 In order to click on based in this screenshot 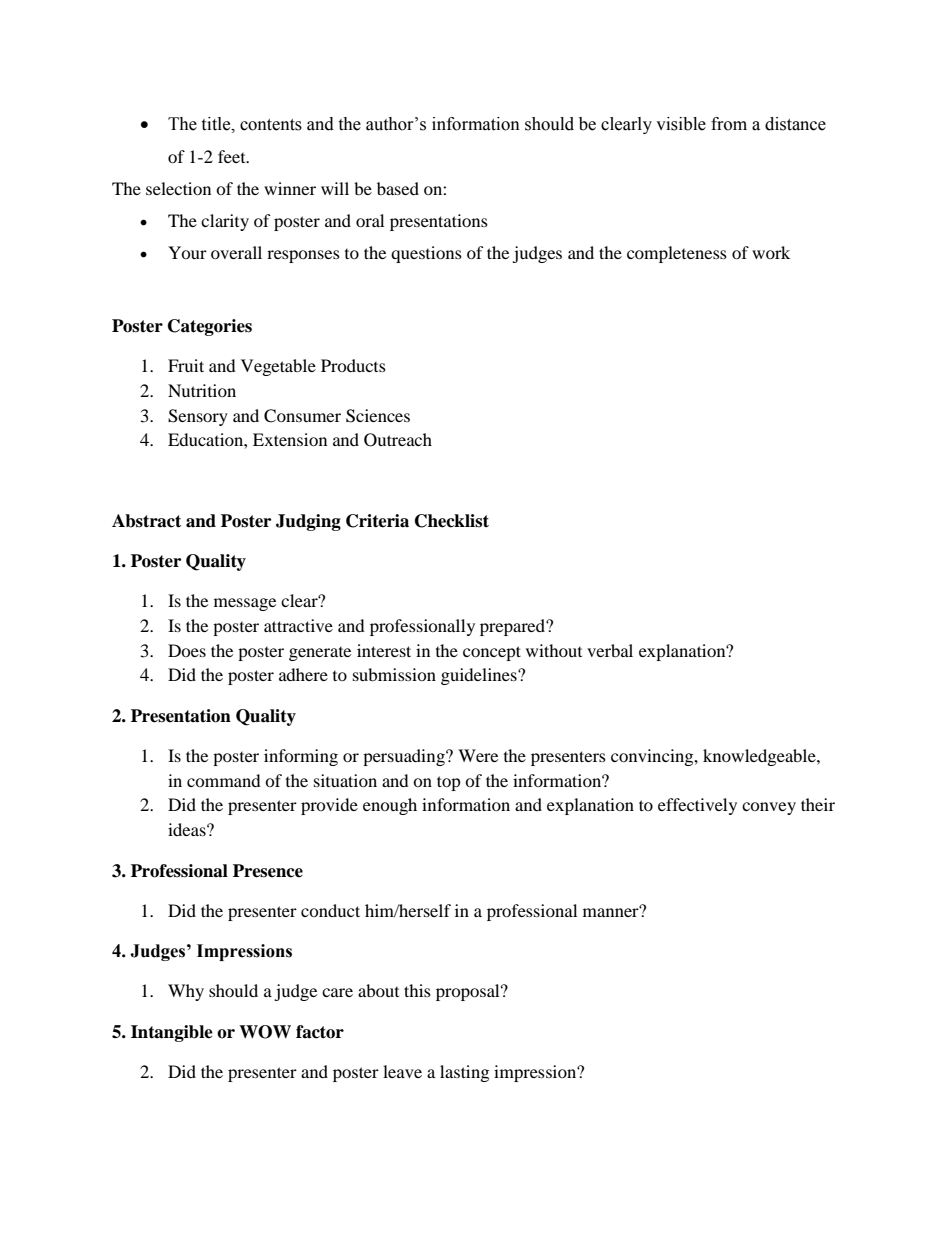, I will do `click(398, 188)`.
